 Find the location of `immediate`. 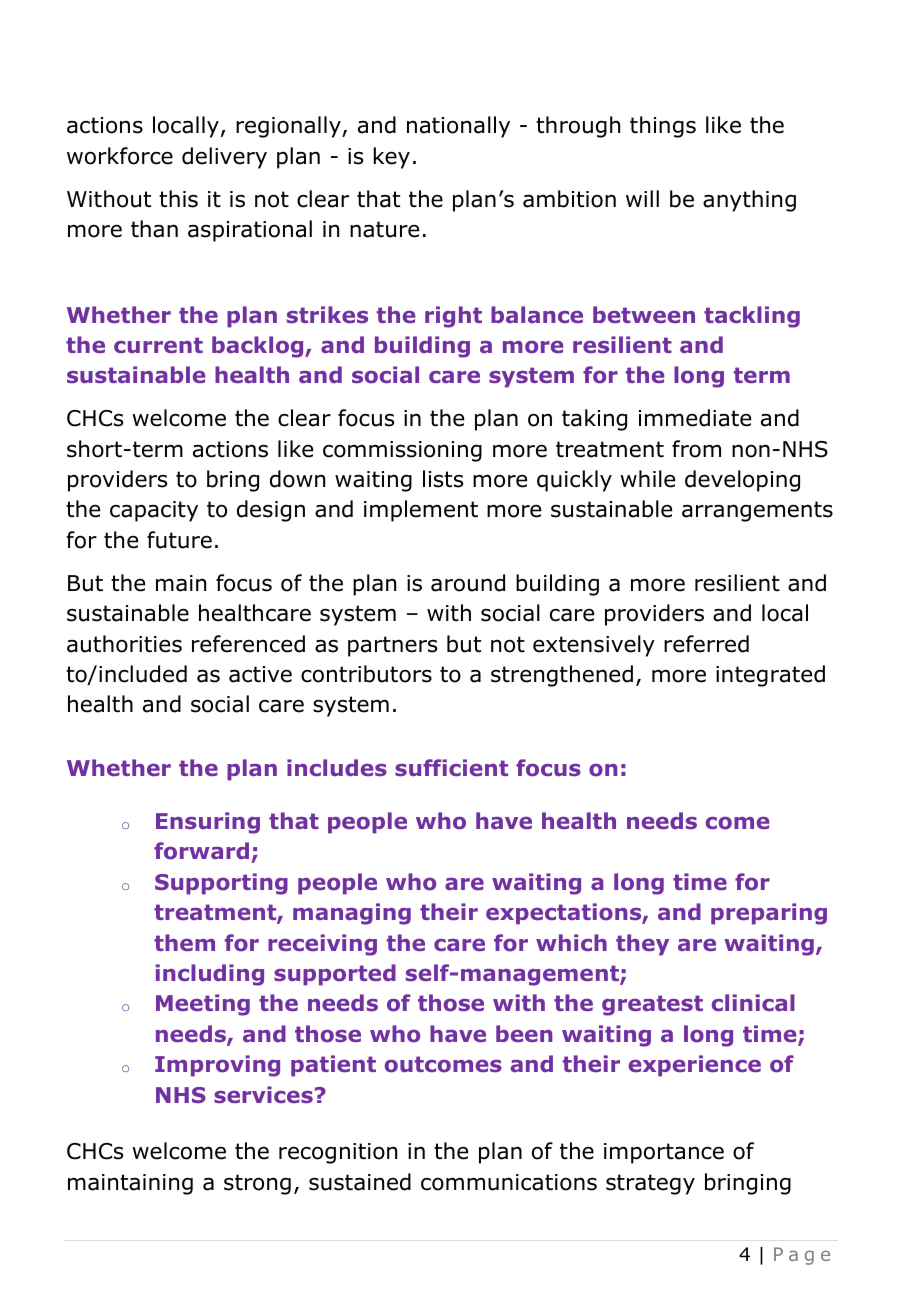

immediate is located at coordinates (695, 418).
